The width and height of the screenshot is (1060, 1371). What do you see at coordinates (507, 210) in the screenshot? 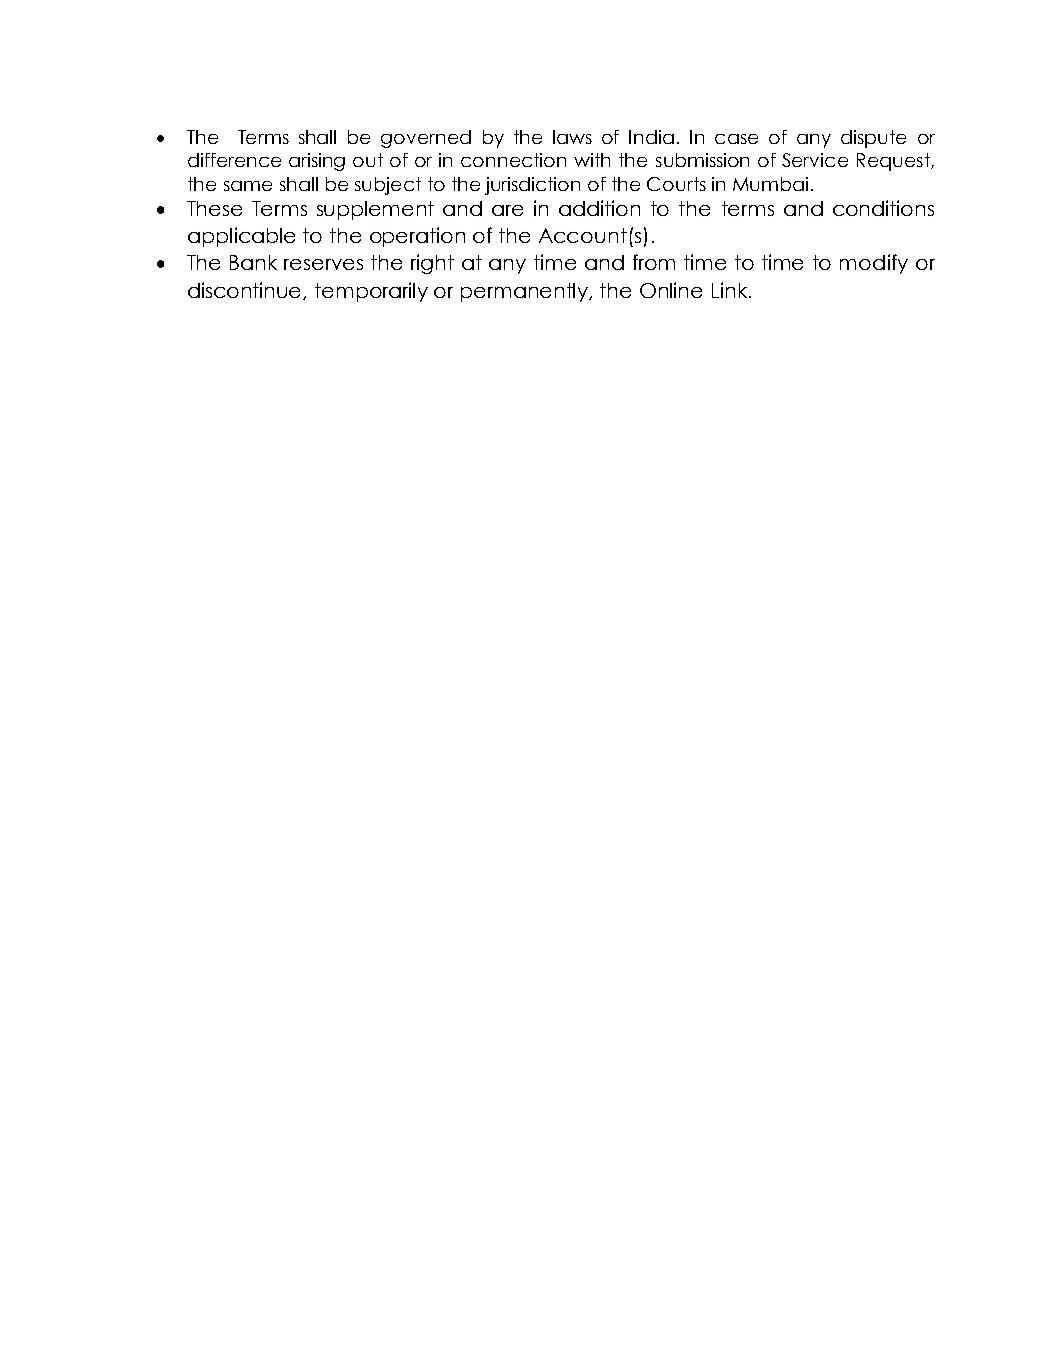
I see `are` at bounding box center [507, 210].
